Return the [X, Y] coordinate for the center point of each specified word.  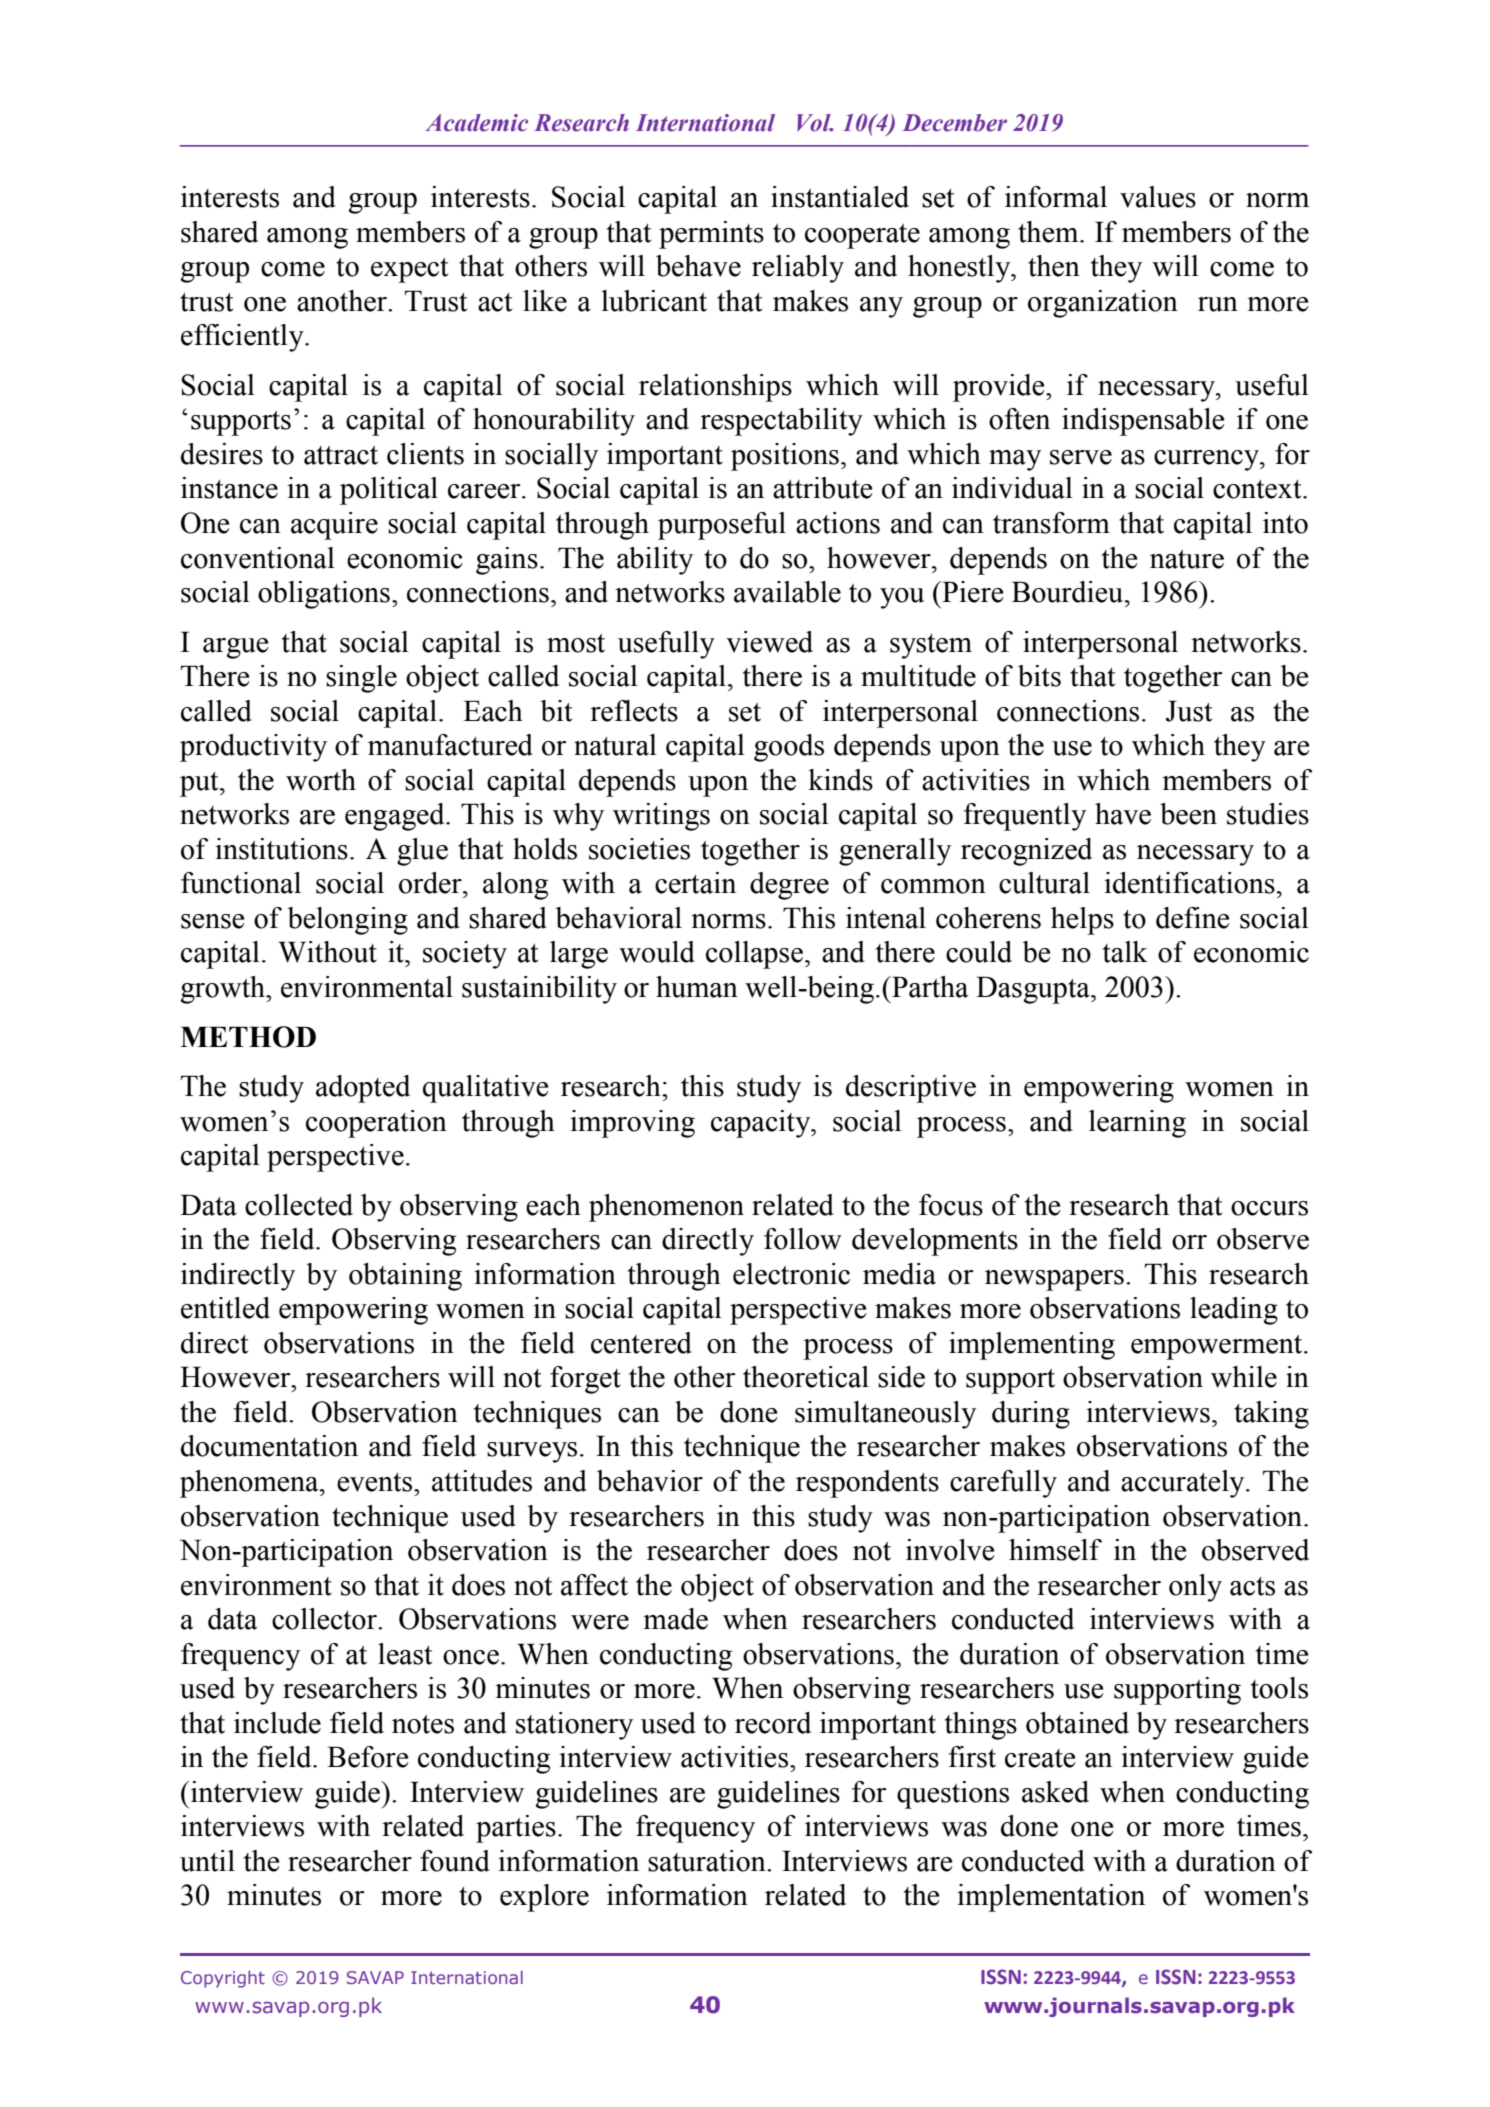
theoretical [806, 1377]
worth [321, 780]
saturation [708, 1861]
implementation [1051, 1898]
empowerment [1218, 1347]
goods [789, 748]
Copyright [223, 1979]
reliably [798, 269]
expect [409, 270]
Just [1189, 711]
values [1158, 197]
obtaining [405, 1277]
